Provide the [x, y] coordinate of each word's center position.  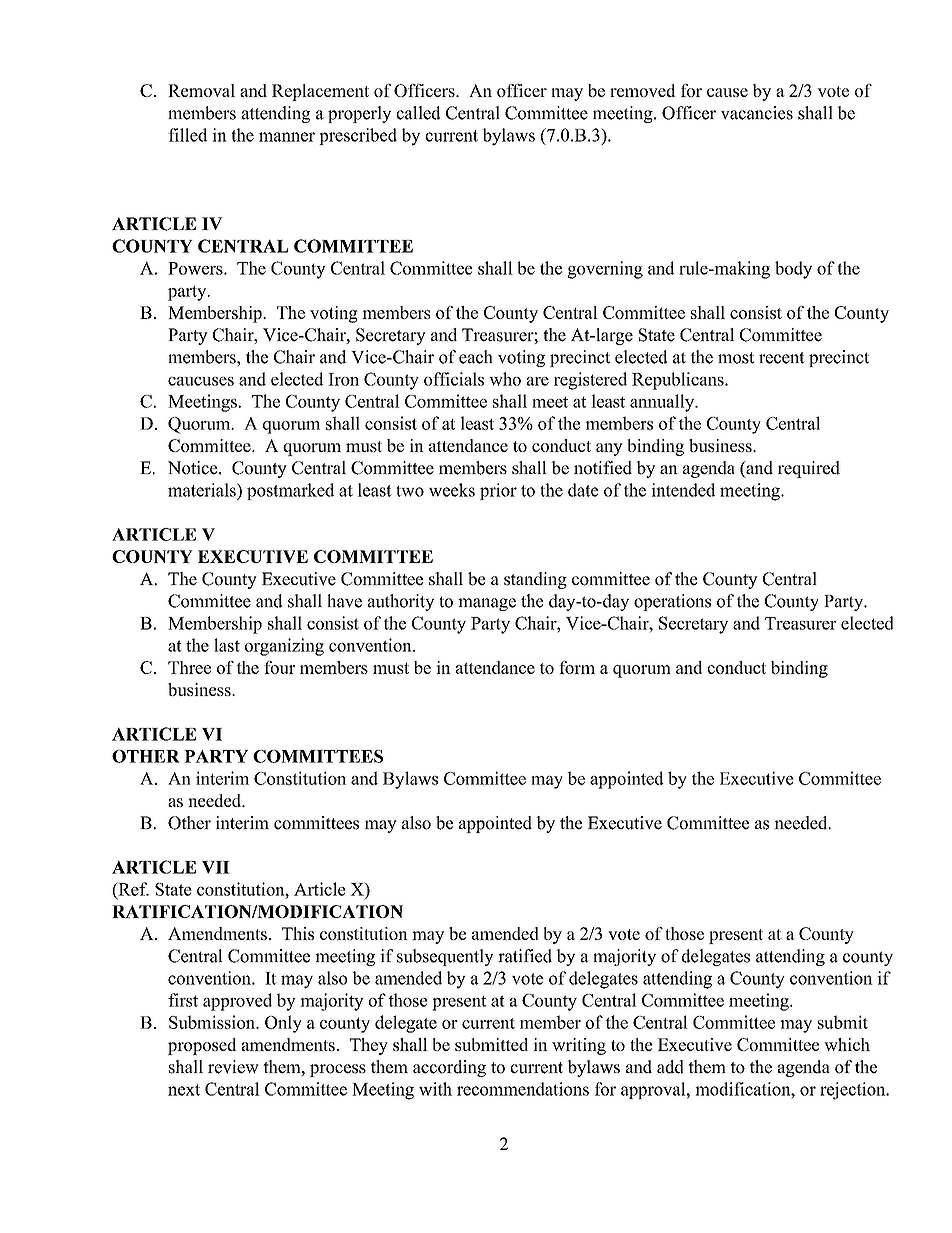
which [847, 1044]
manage [487, 604]
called [419, 113]
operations [672, 602]
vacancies [757, 113]
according [449, 1068]
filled [187, 135]
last [227, 645]
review [233, 1067]
